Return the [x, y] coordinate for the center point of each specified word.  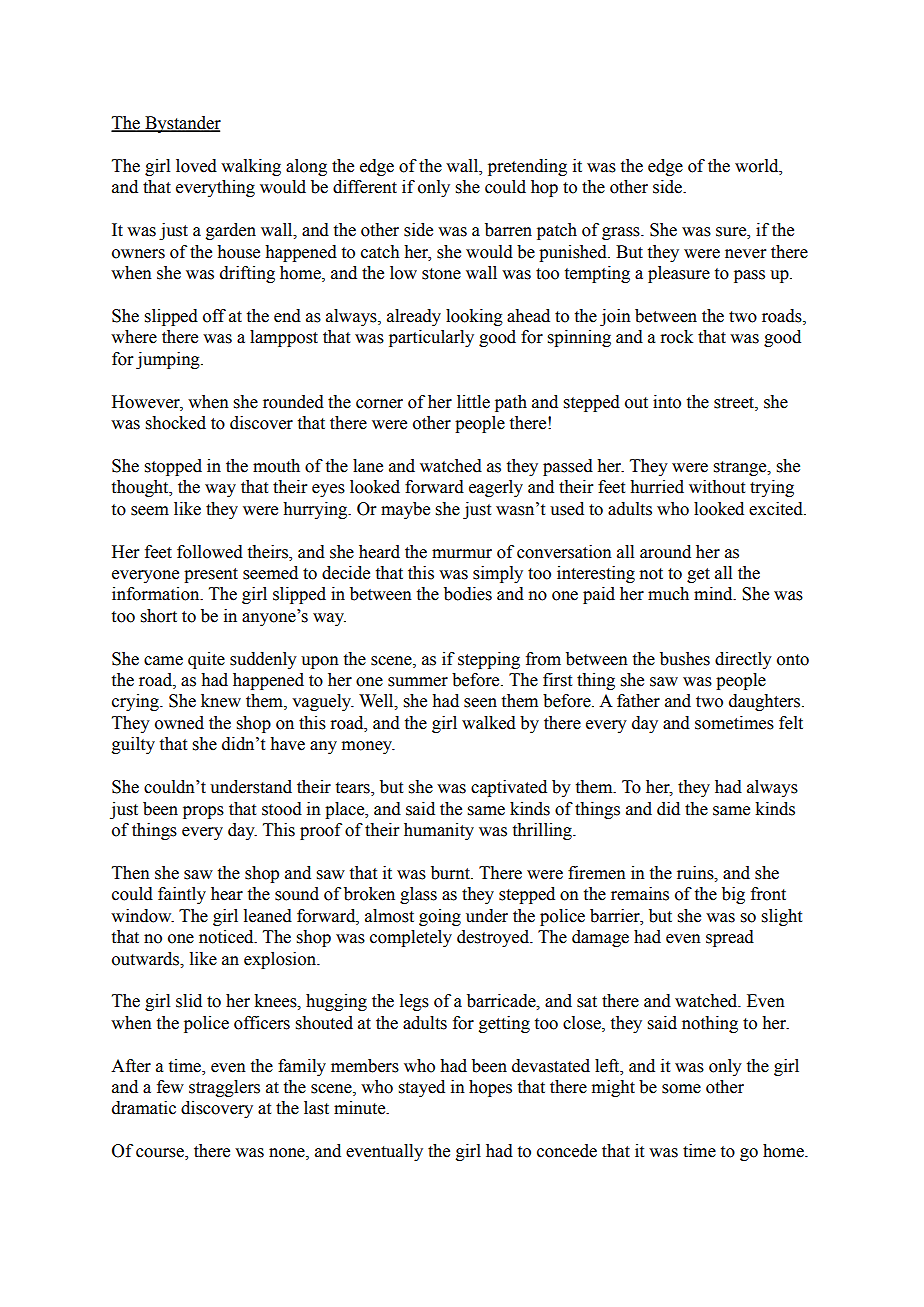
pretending [527, 167]
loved [196, 166]
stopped [173, 467]
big [733, 895]
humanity [439, 831]
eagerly [496, 488]
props [203, 812]
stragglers [224, 1088]
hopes [490, 1088]
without [717, 487]
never [745, 254]
